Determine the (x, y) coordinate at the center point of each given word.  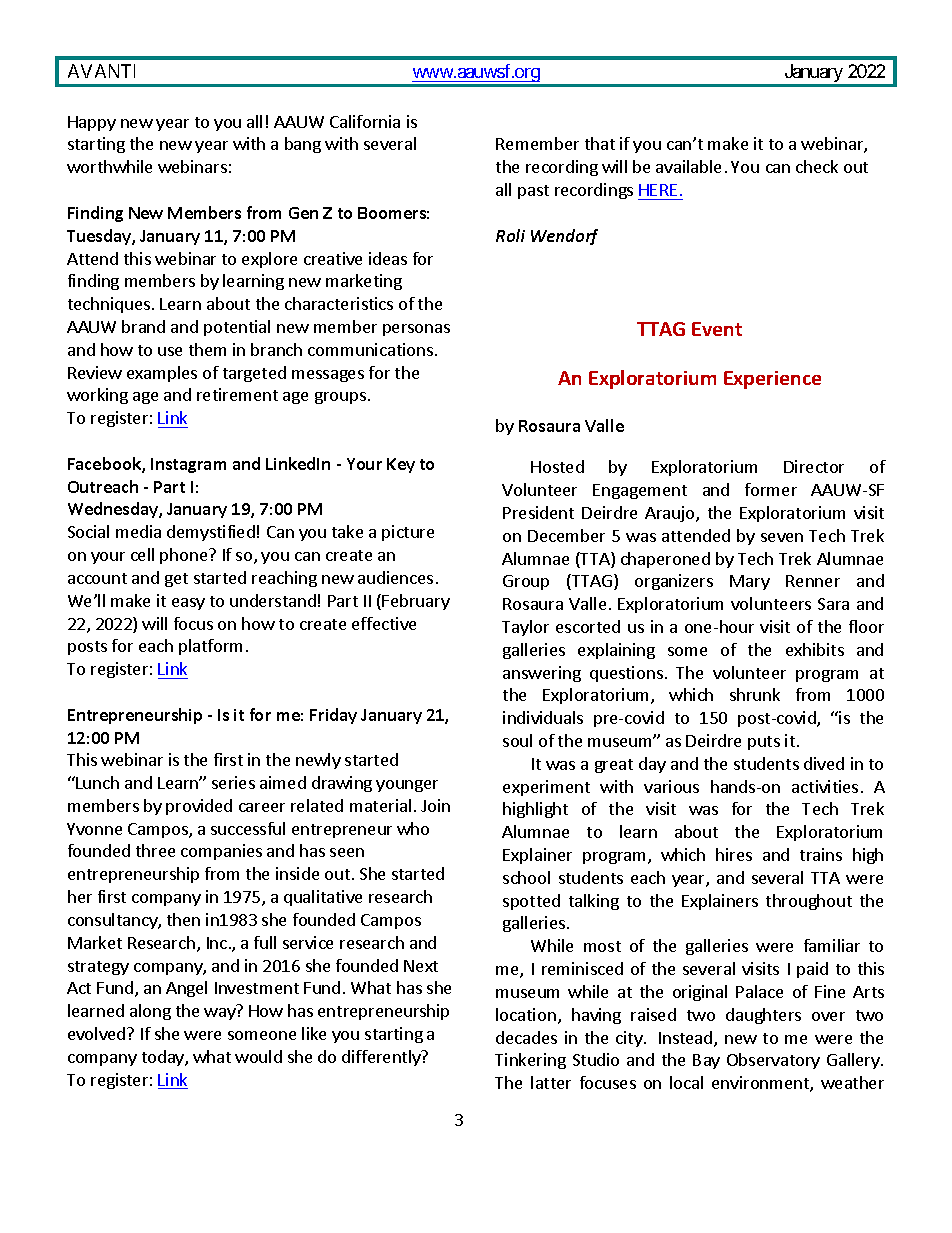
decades (526, 1037)
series (233, 782)
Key (401, 465)
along (150, 1012)
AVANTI (101, 71)
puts (764, 743)
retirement (237, 394)
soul (517, 740)
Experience (772, 380)
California (365, 121)
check (817, 166)
